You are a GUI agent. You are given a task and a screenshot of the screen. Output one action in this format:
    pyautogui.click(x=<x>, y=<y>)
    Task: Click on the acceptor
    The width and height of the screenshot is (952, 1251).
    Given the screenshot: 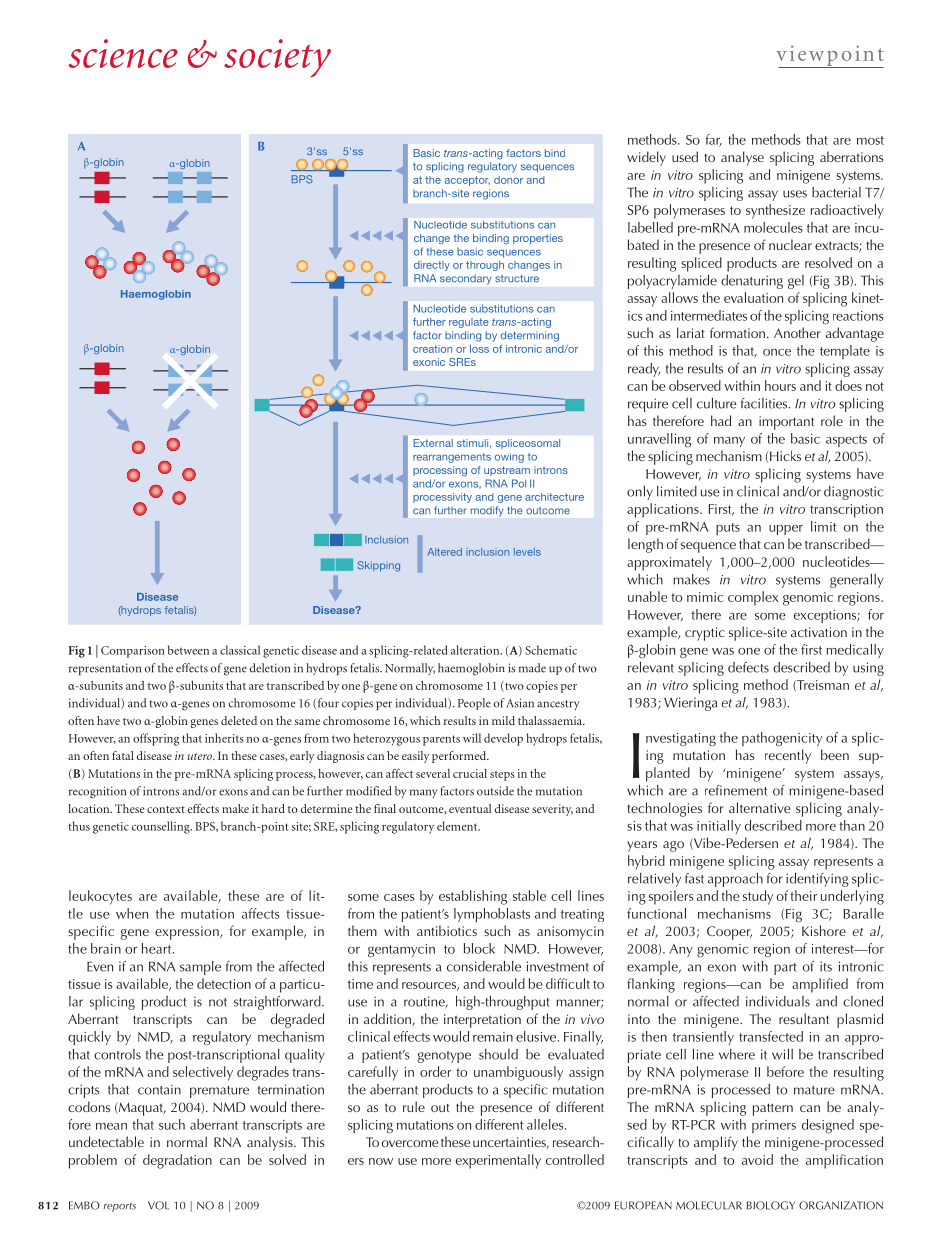 What is the action you would take?
    pyautogui.click(x=467, y=181)
